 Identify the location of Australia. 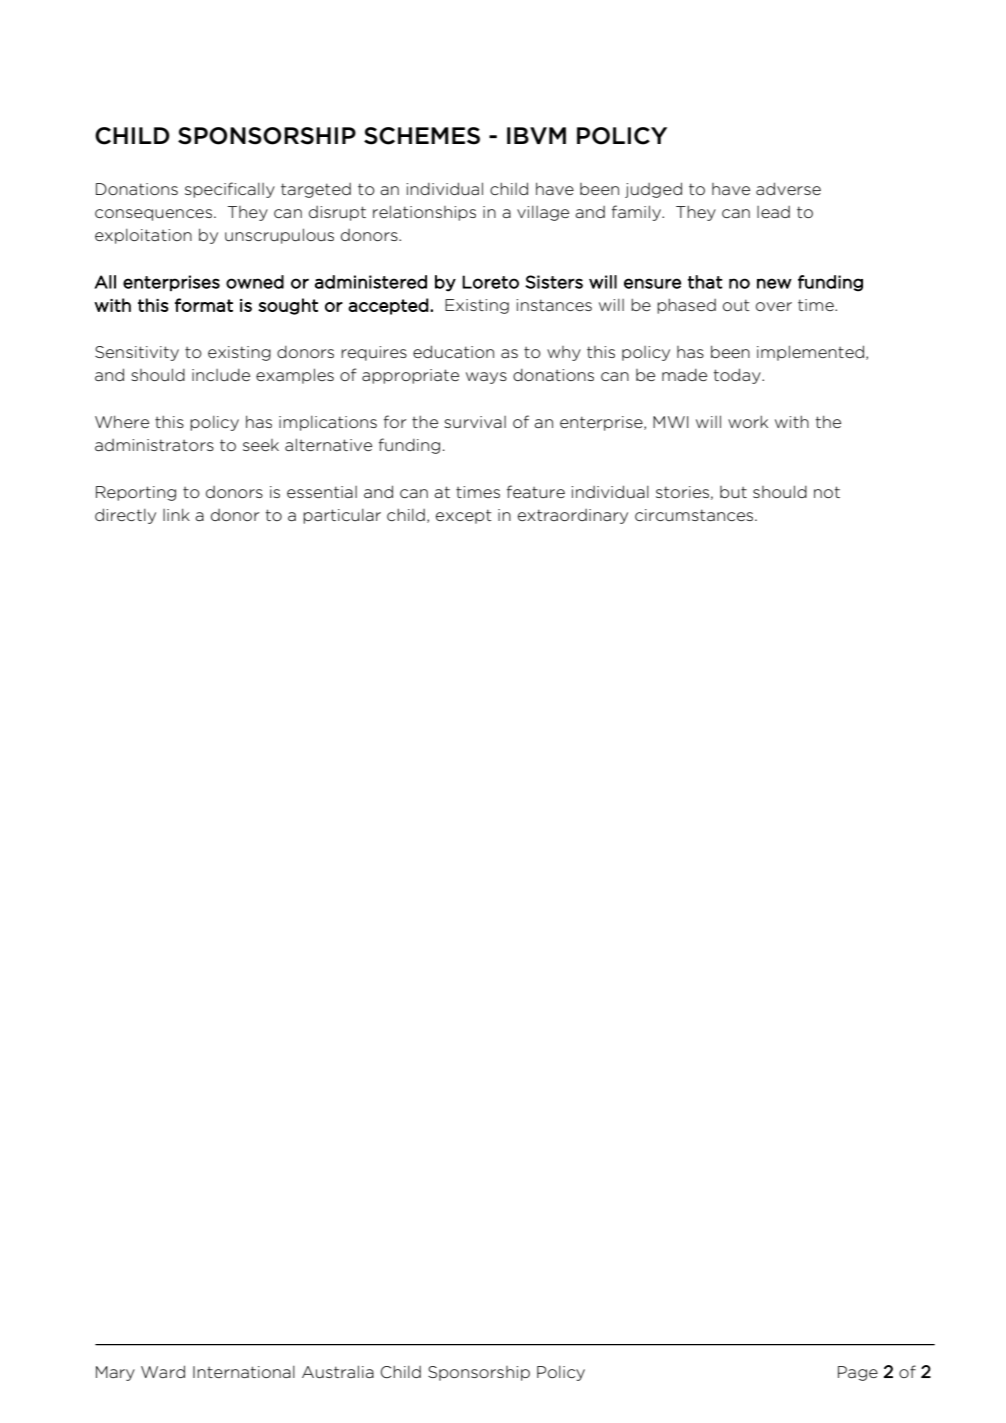
(338, 1371).
